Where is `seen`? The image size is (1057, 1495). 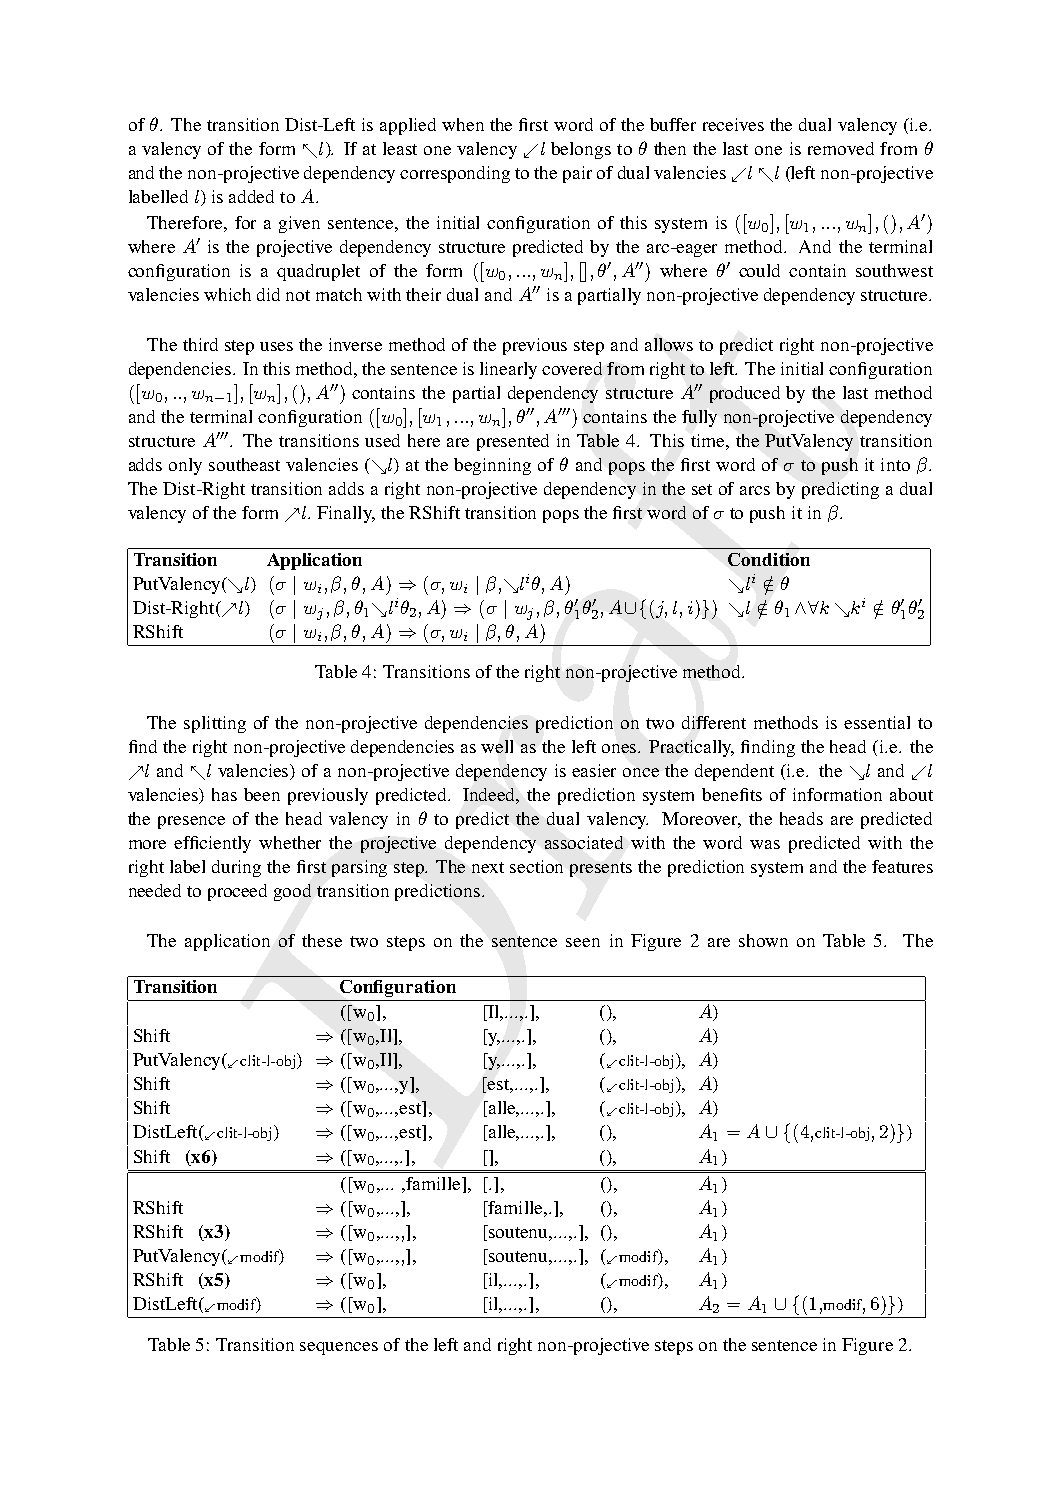
seen is located at coordinates (583, 942).
